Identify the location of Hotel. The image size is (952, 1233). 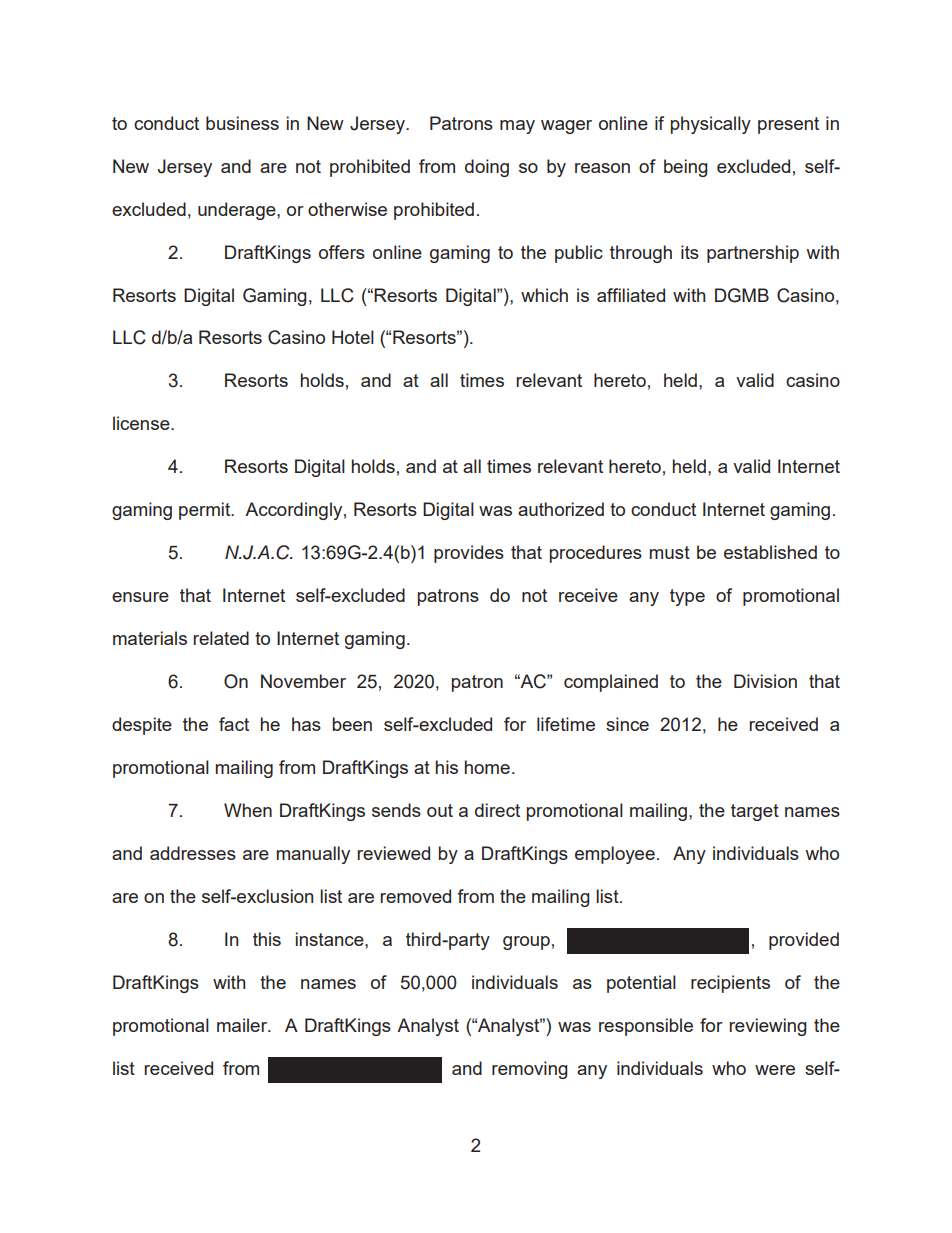
(353, 337).
